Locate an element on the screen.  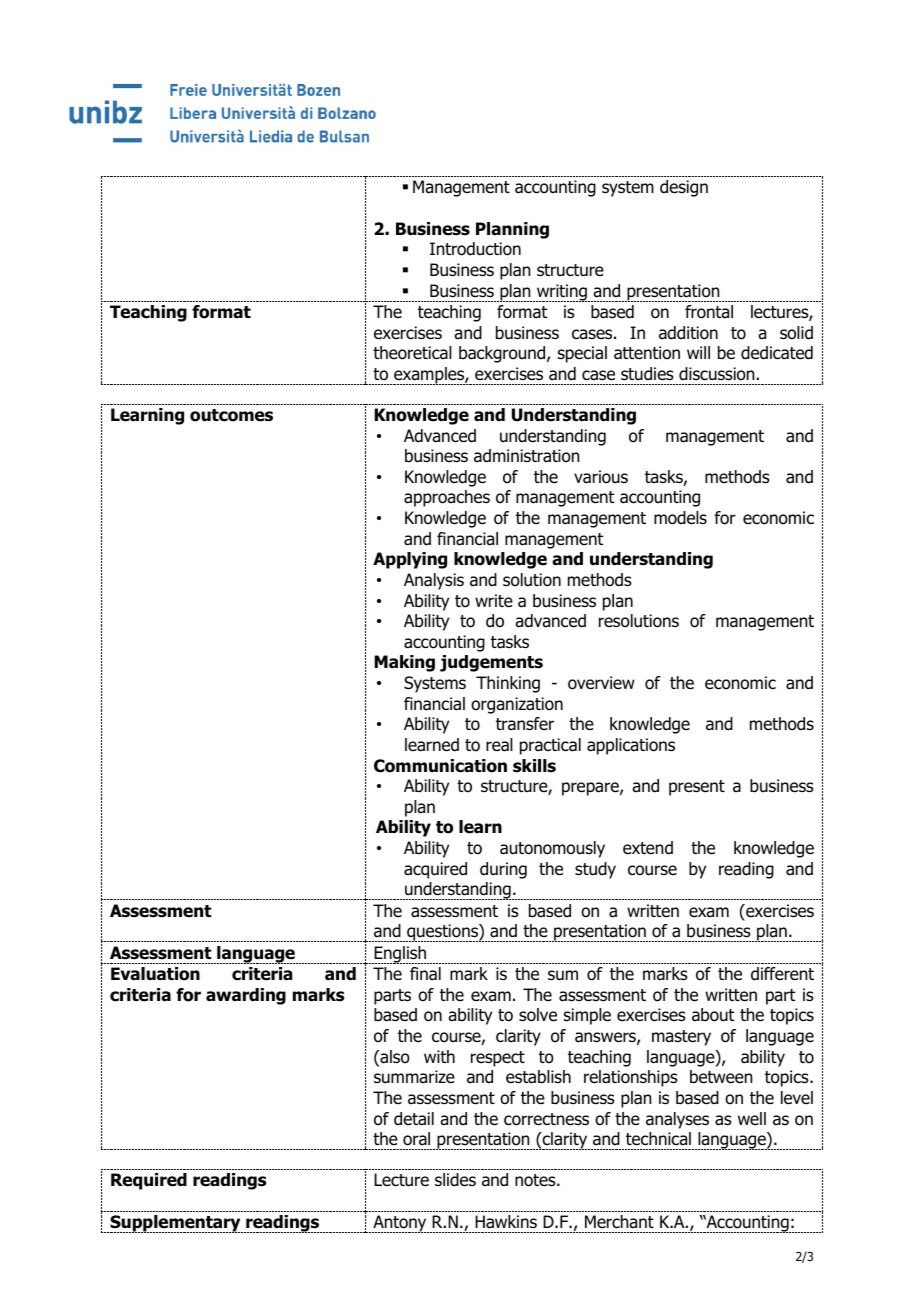
design is located at coordinates (684, 188).
